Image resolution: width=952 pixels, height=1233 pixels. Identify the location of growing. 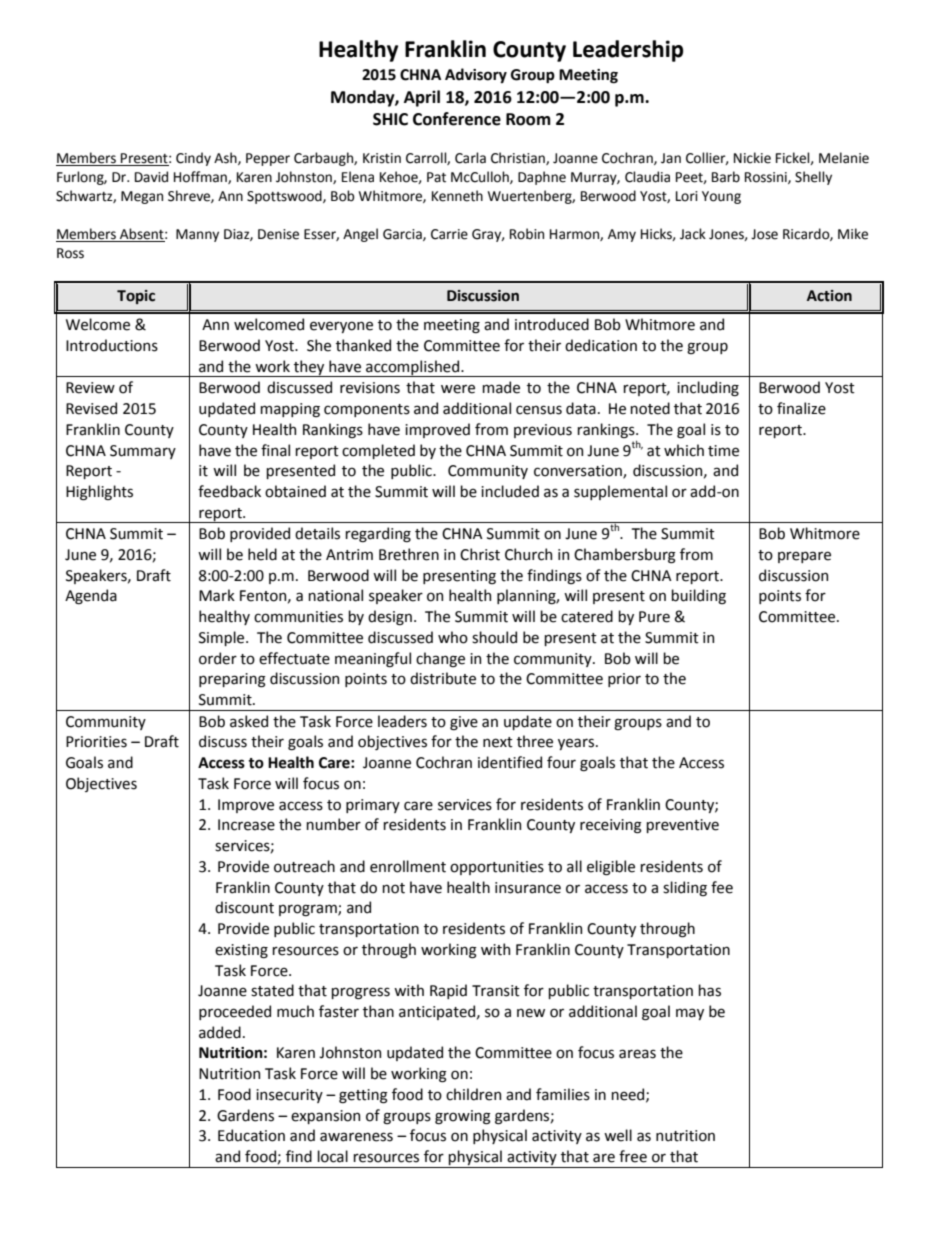
(463, 1117).
